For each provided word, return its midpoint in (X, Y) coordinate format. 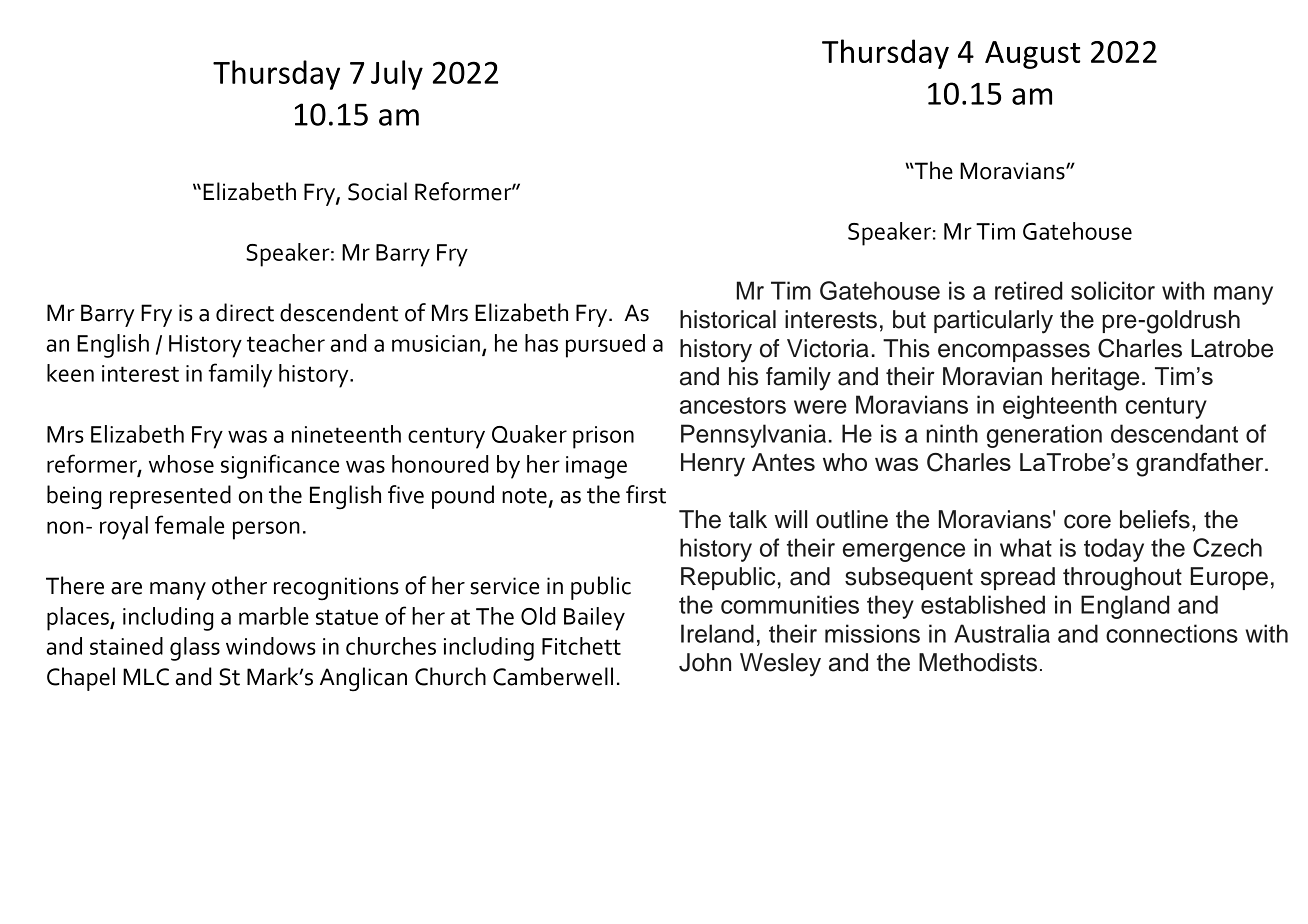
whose (181, 464)
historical (728, 319)
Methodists (978, 662)
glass (195, 649)
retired (1029, 290)
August (1032, 55)
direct (245, 312)
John (705, 662)
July (397, 75)
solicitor (1113, 290)
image (596, 467)
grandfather (1201, 465)
